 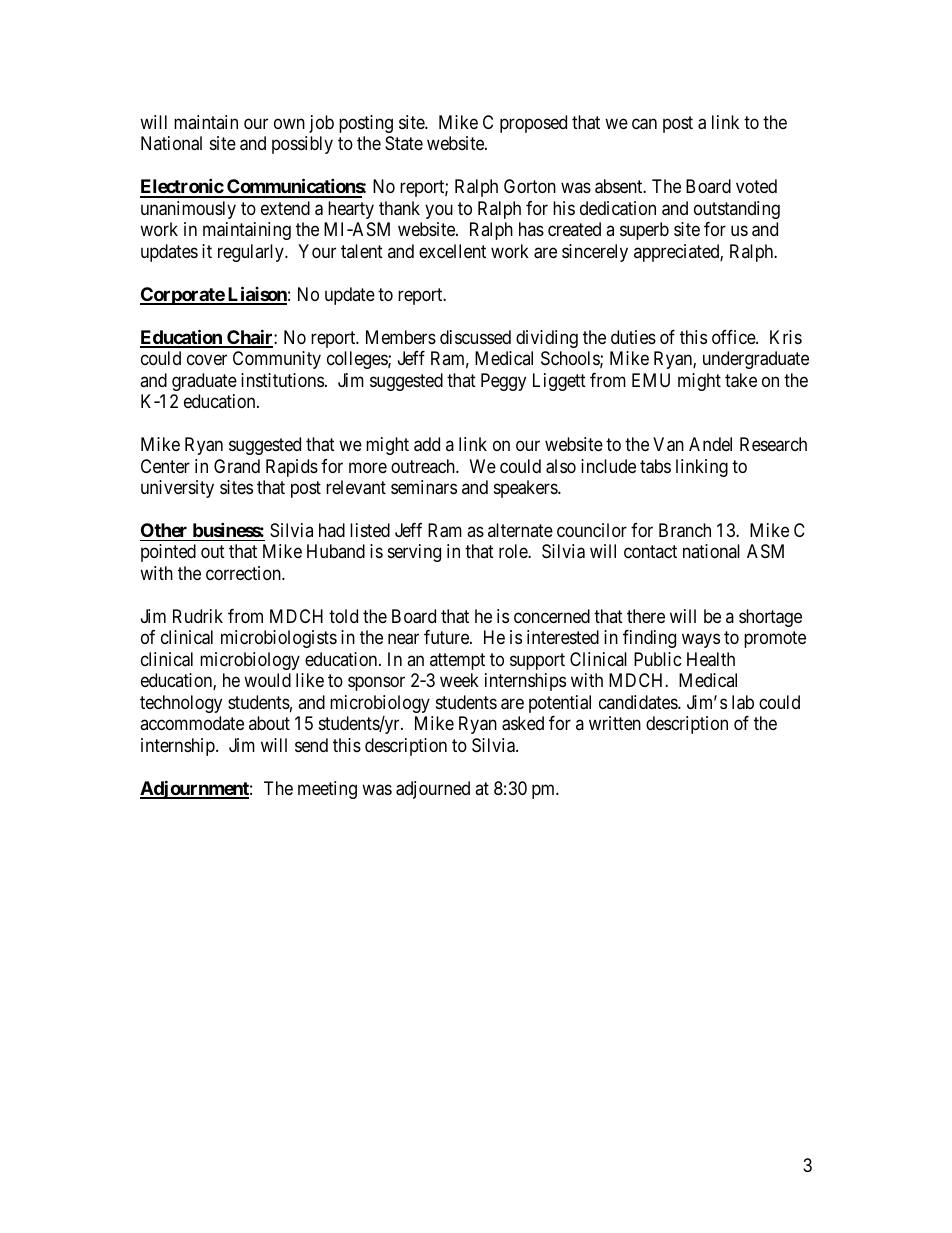 What do you see at coordinates (475, 337) in the image?
I see `discussed` at bounding box center [475, 337].
